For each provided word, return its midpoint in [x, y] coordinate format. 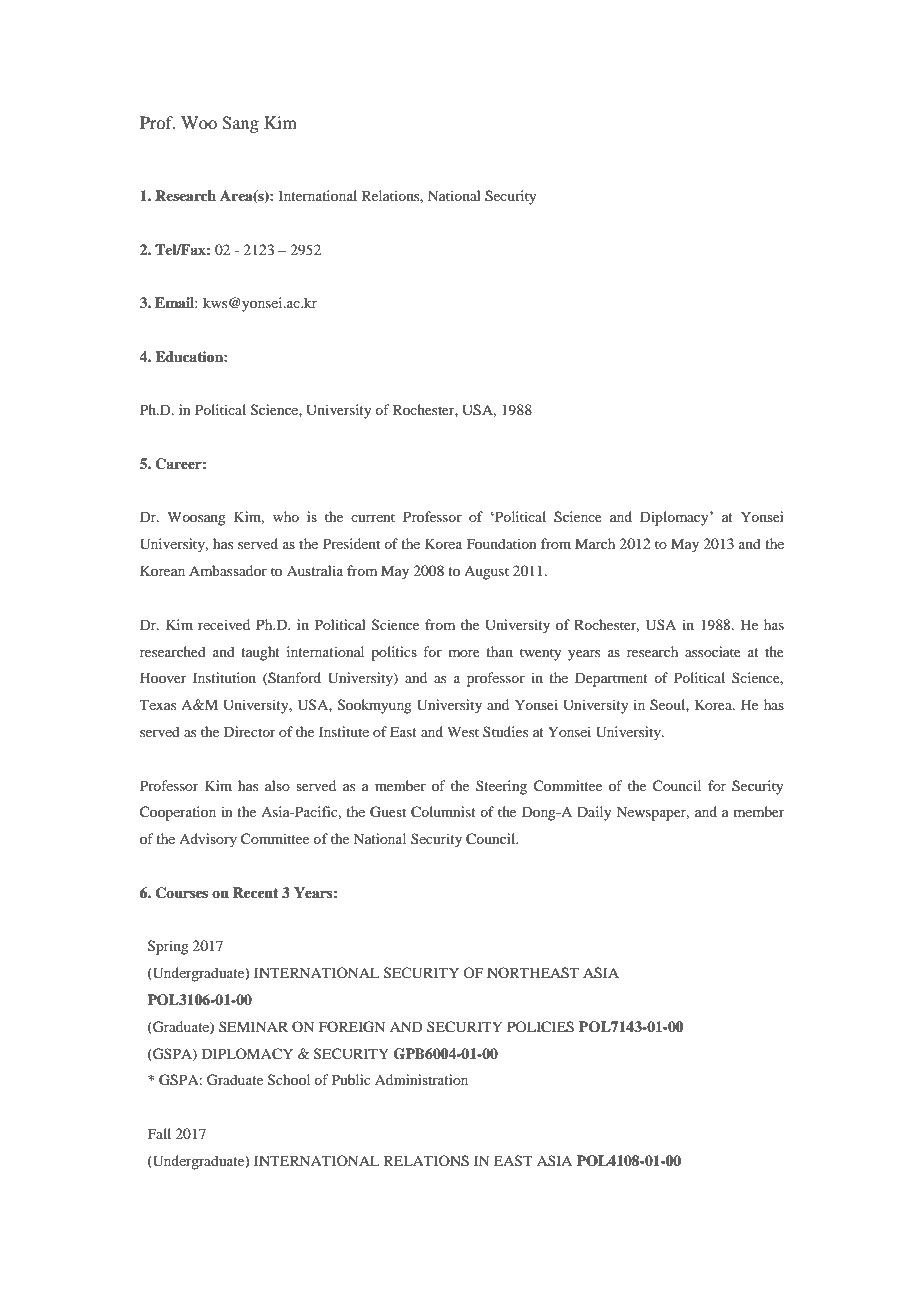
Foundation [502, 543]
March [595, 543]
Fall [159, 1133]
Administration [421, 1079]
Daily [594, 813]
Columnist [443, 812]
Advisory [208, 840]
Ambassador [228, 570]
